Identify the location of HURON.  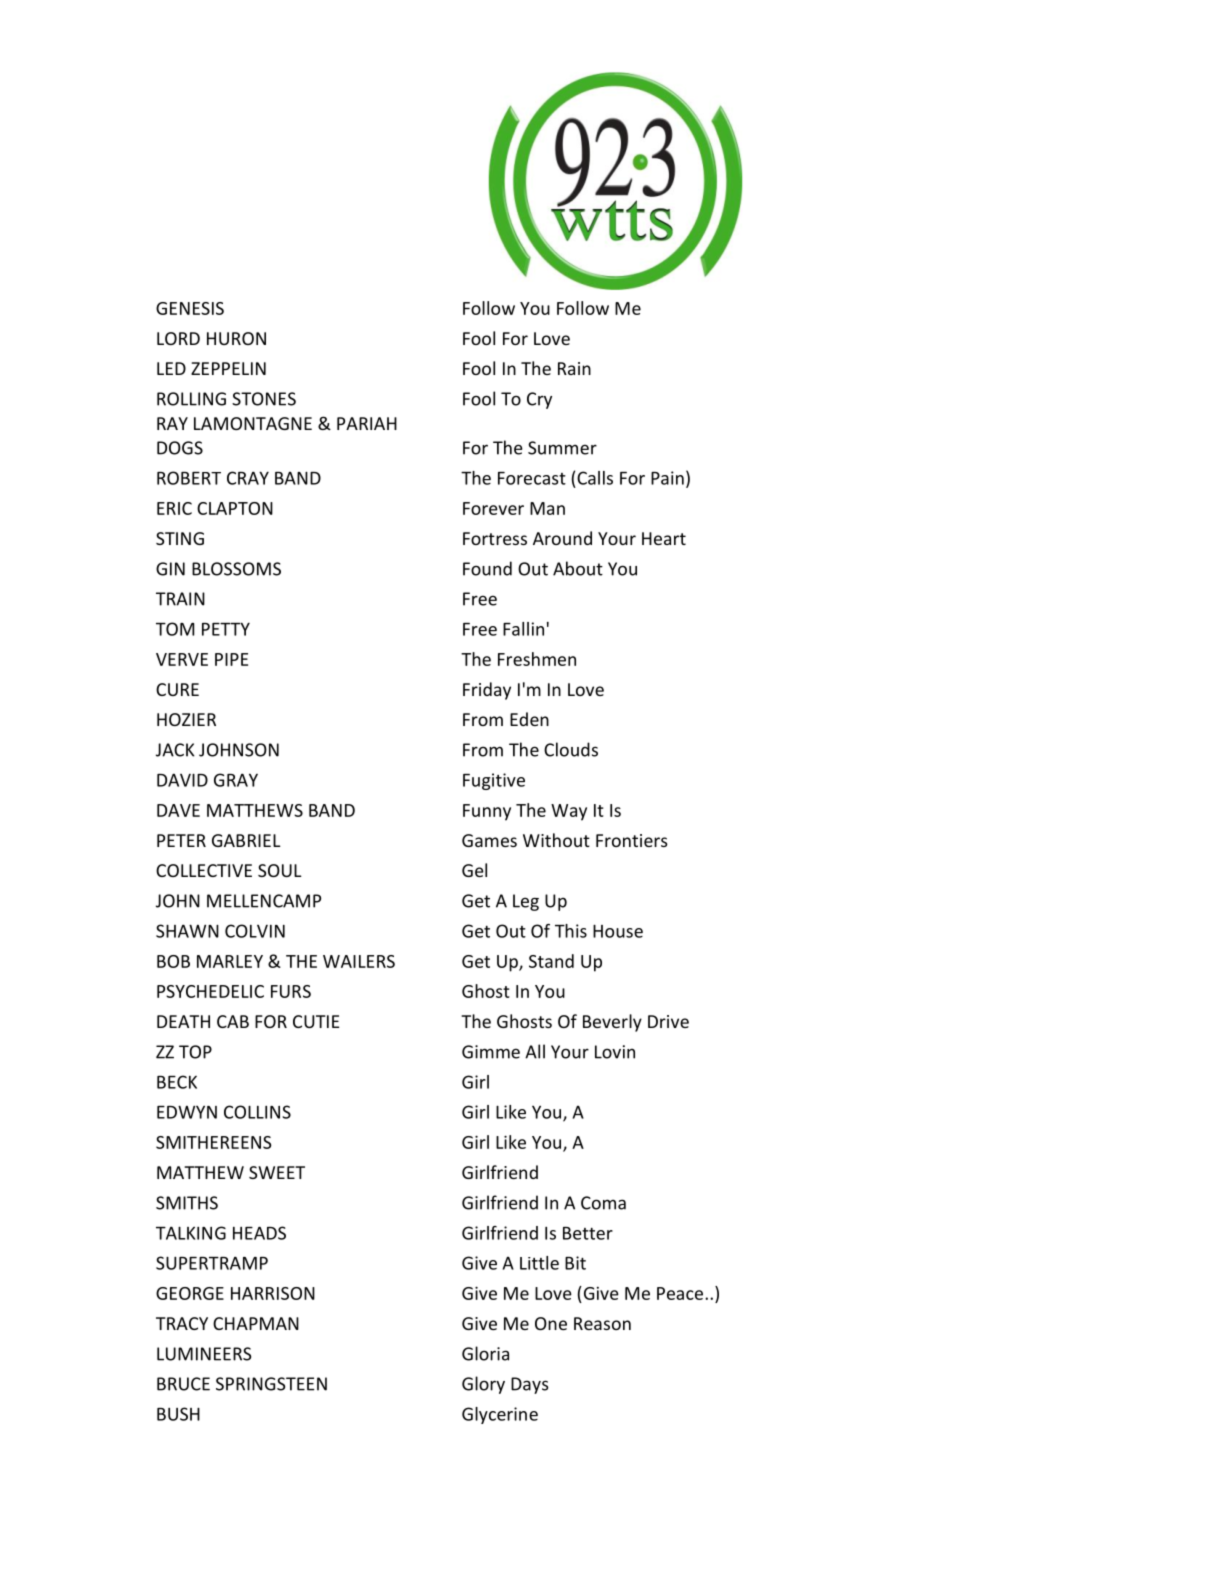
(236, 338).
